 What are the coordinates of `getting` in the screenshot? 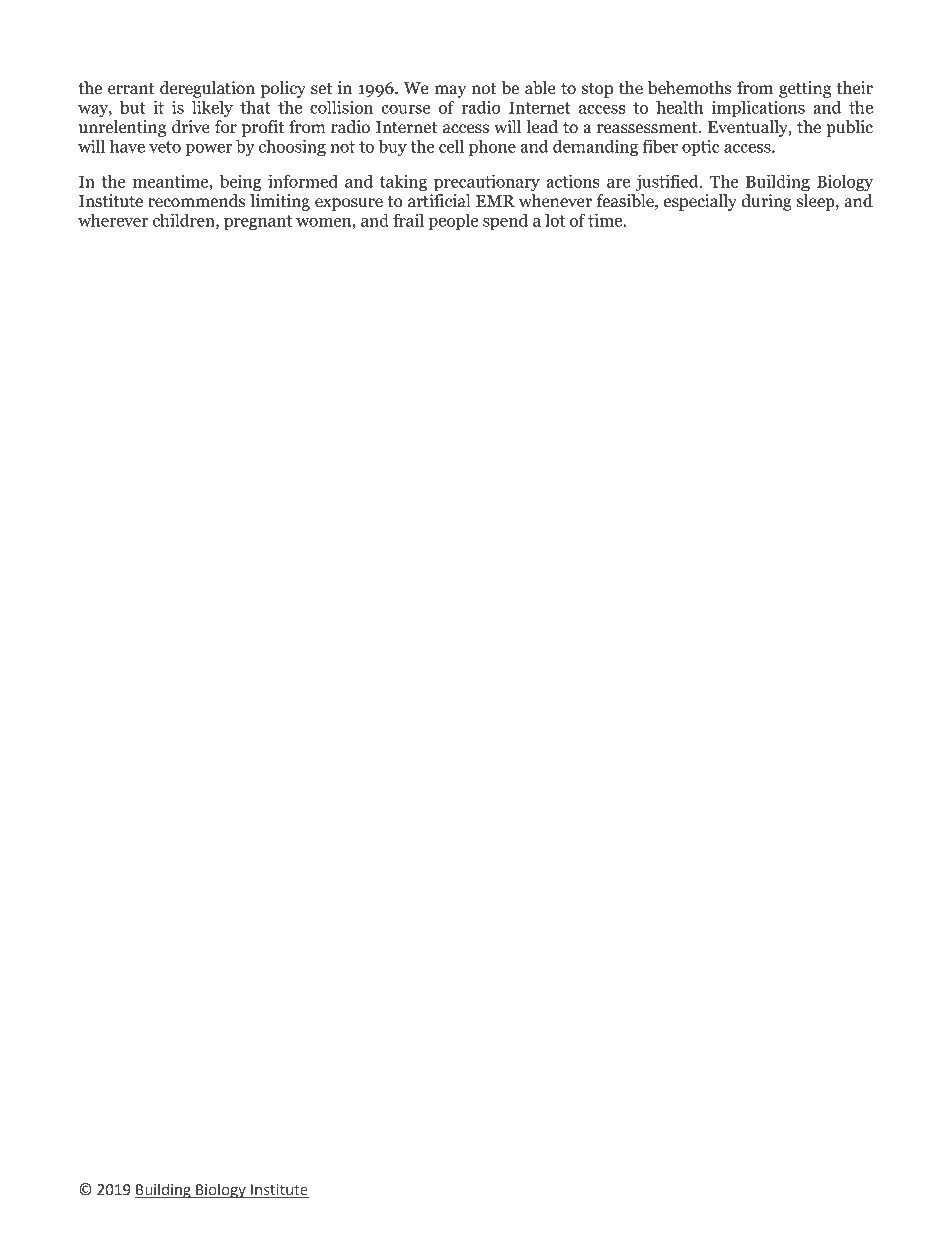 It's located at (805, 89).
